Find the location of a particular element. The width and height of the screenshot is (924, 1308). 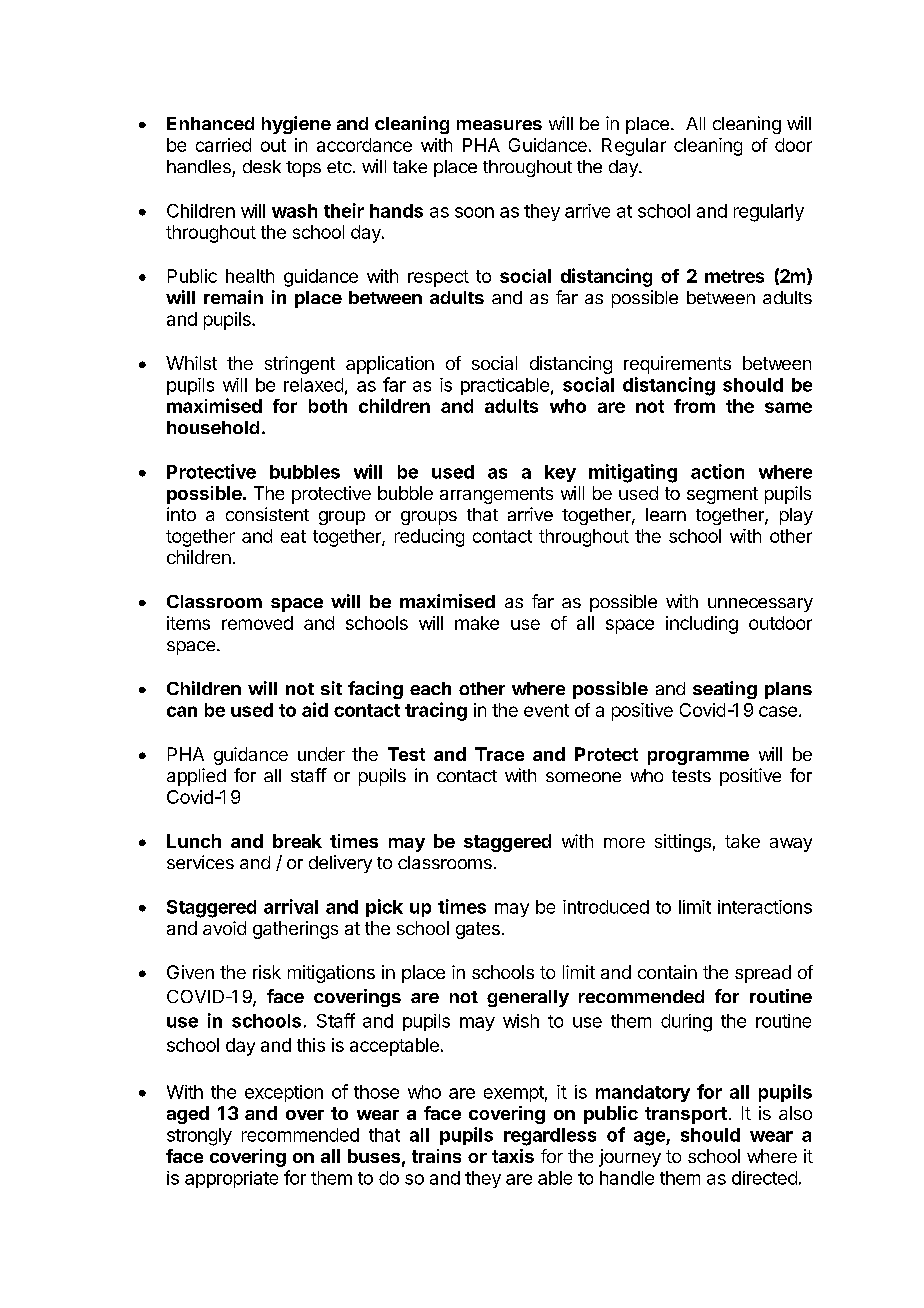

requirements is located at coordinates (677, 365).
